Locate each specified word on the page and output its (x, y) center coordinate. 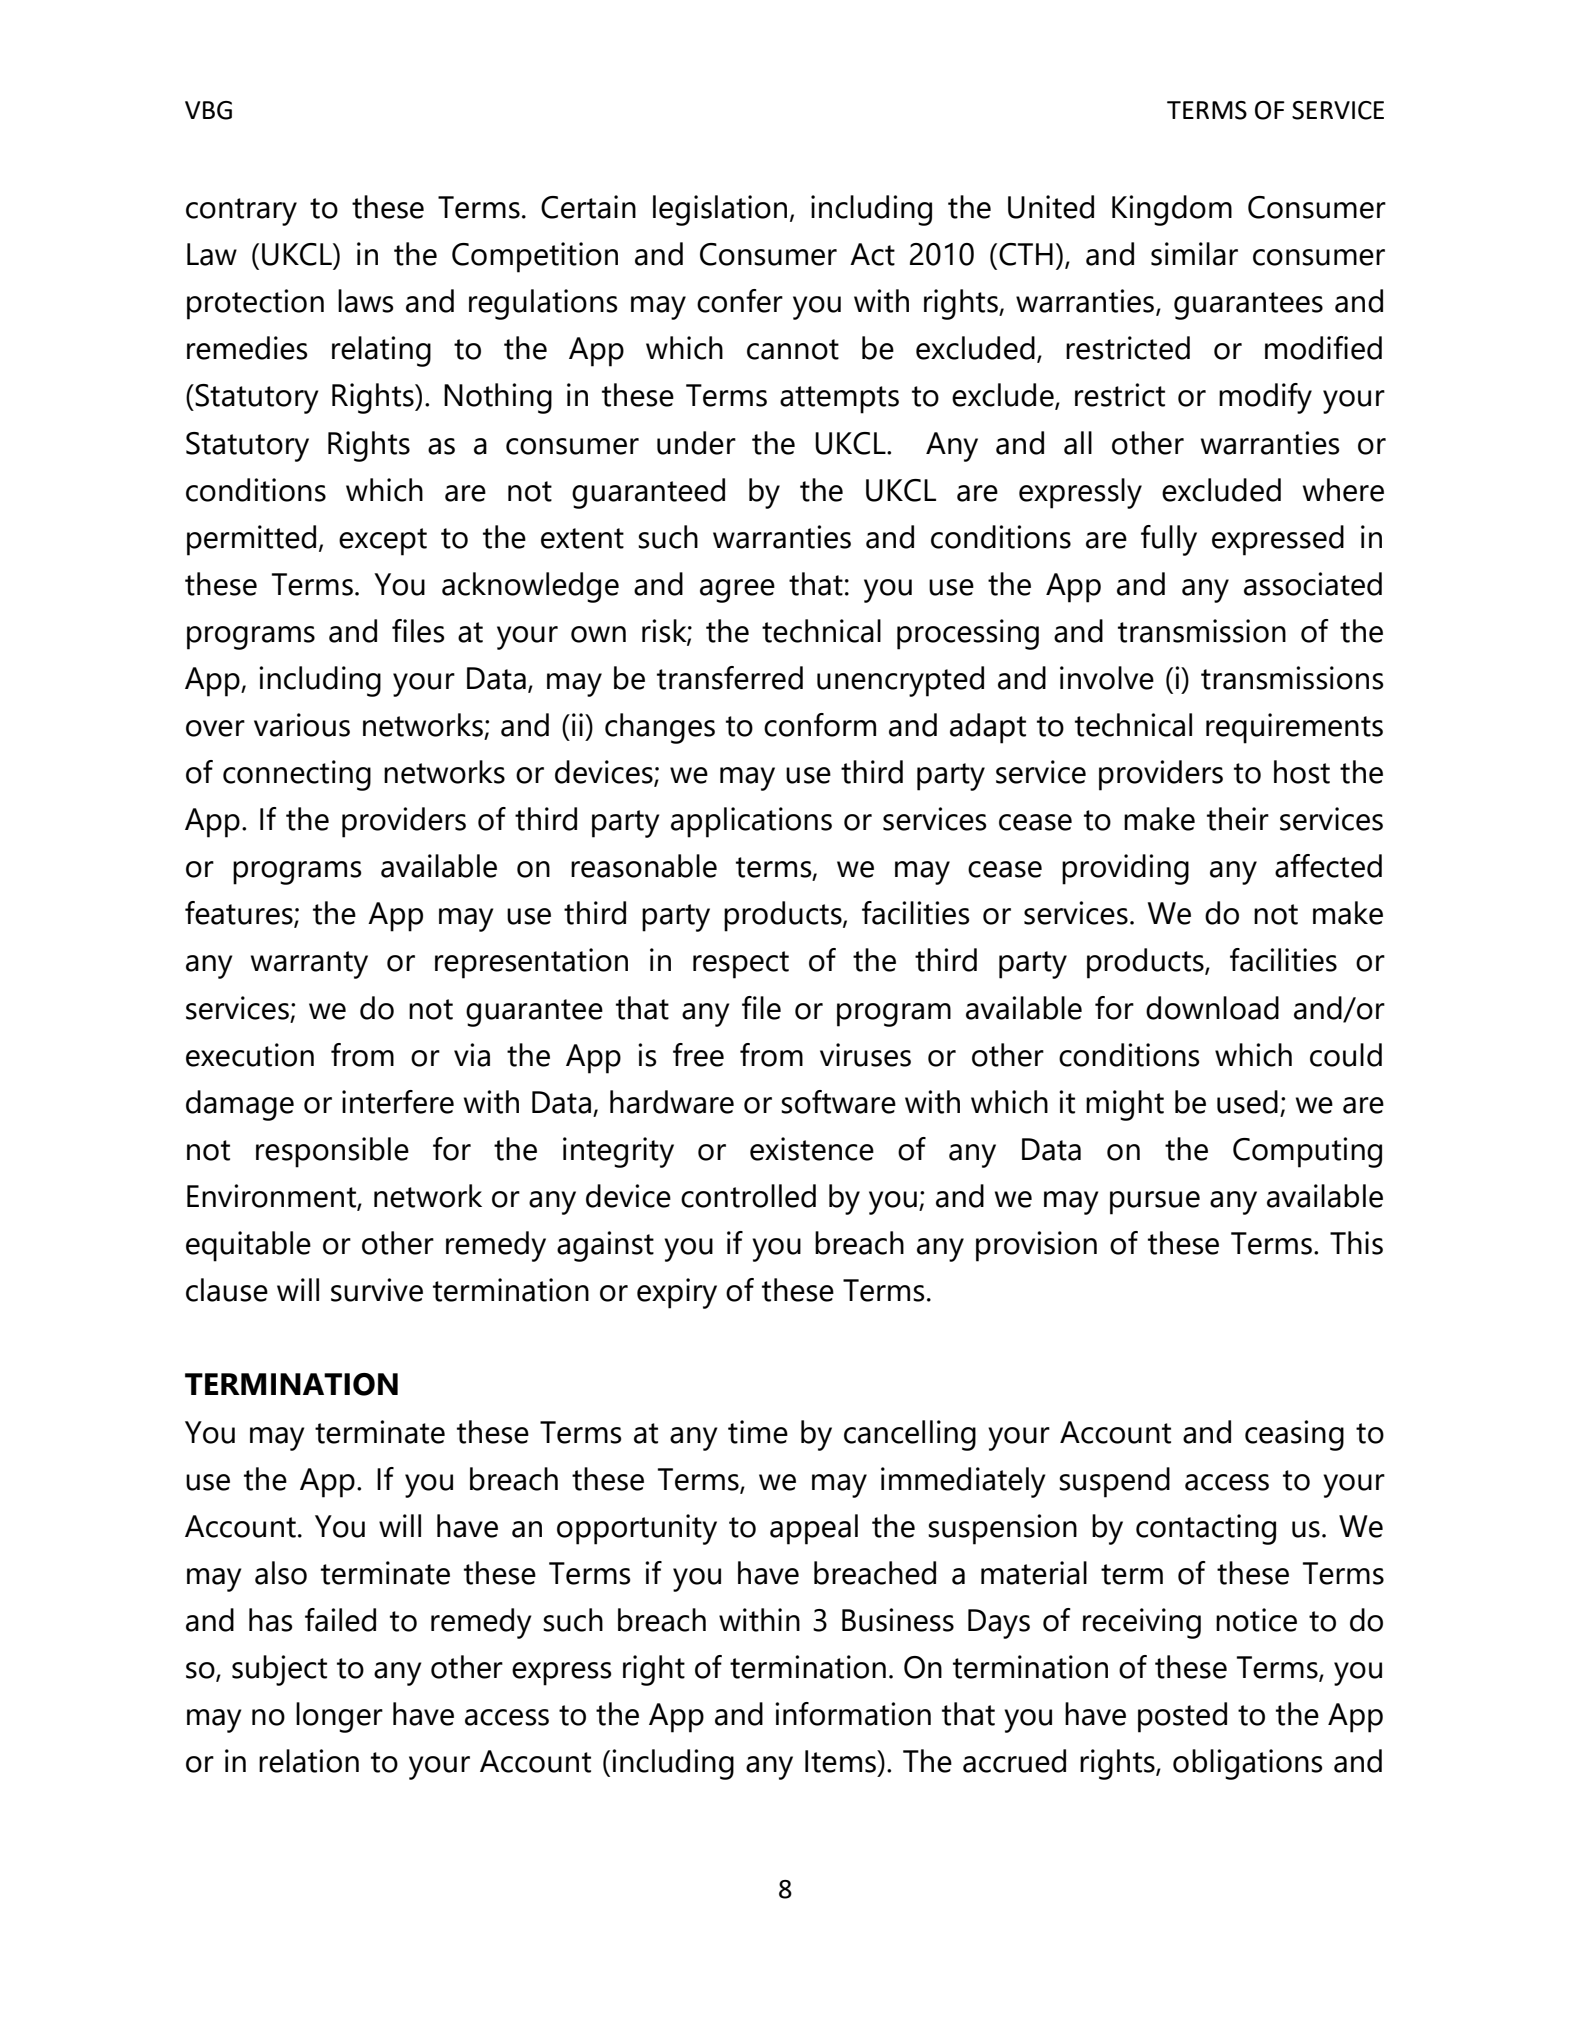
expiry (677, 1293)
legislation (720, 210)
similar (1194, 254)
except (383, 542)
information (853, 1714)
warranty (309, 965)
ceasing (1294, 1435)
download (1212, 1008)
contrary (241, 212)
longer (339, 1717)
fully (1169, 540)
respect (741, 965)
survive (377, 1290)
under (696, 443)
